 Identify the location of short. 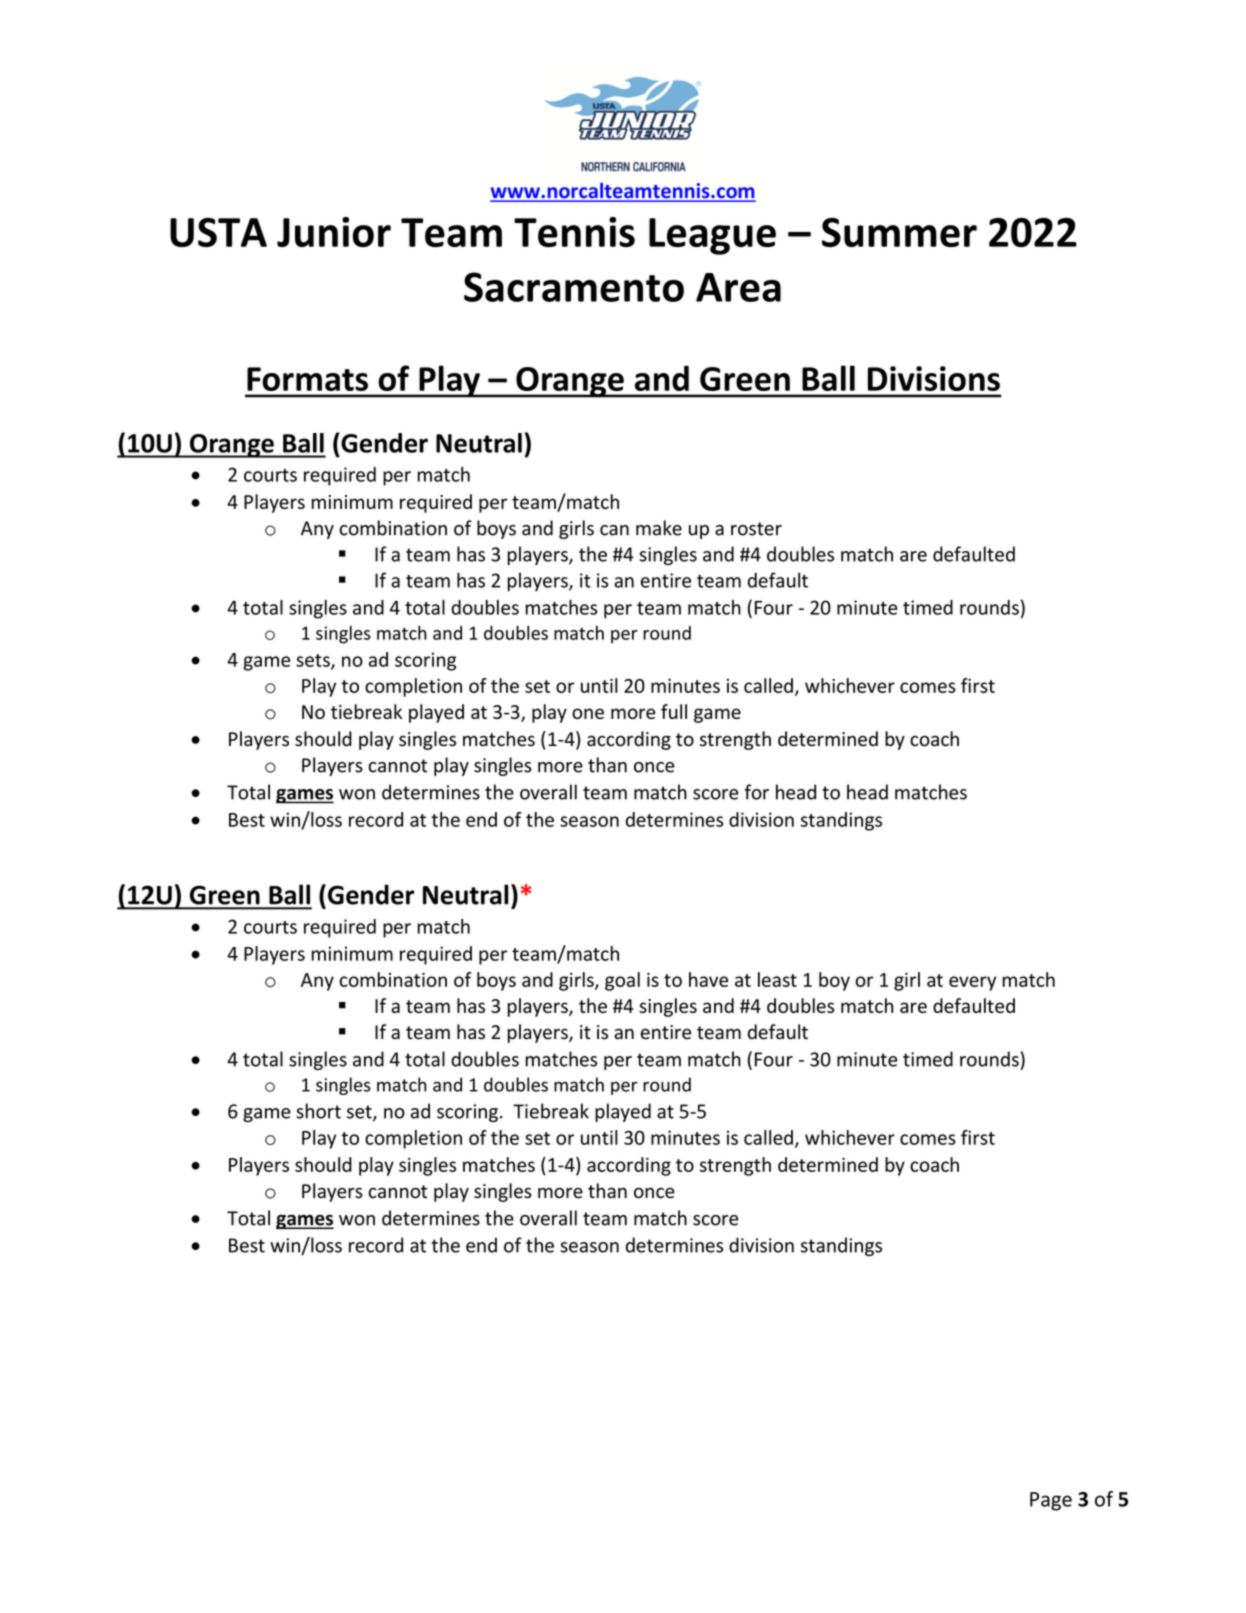
(318, 1111).
